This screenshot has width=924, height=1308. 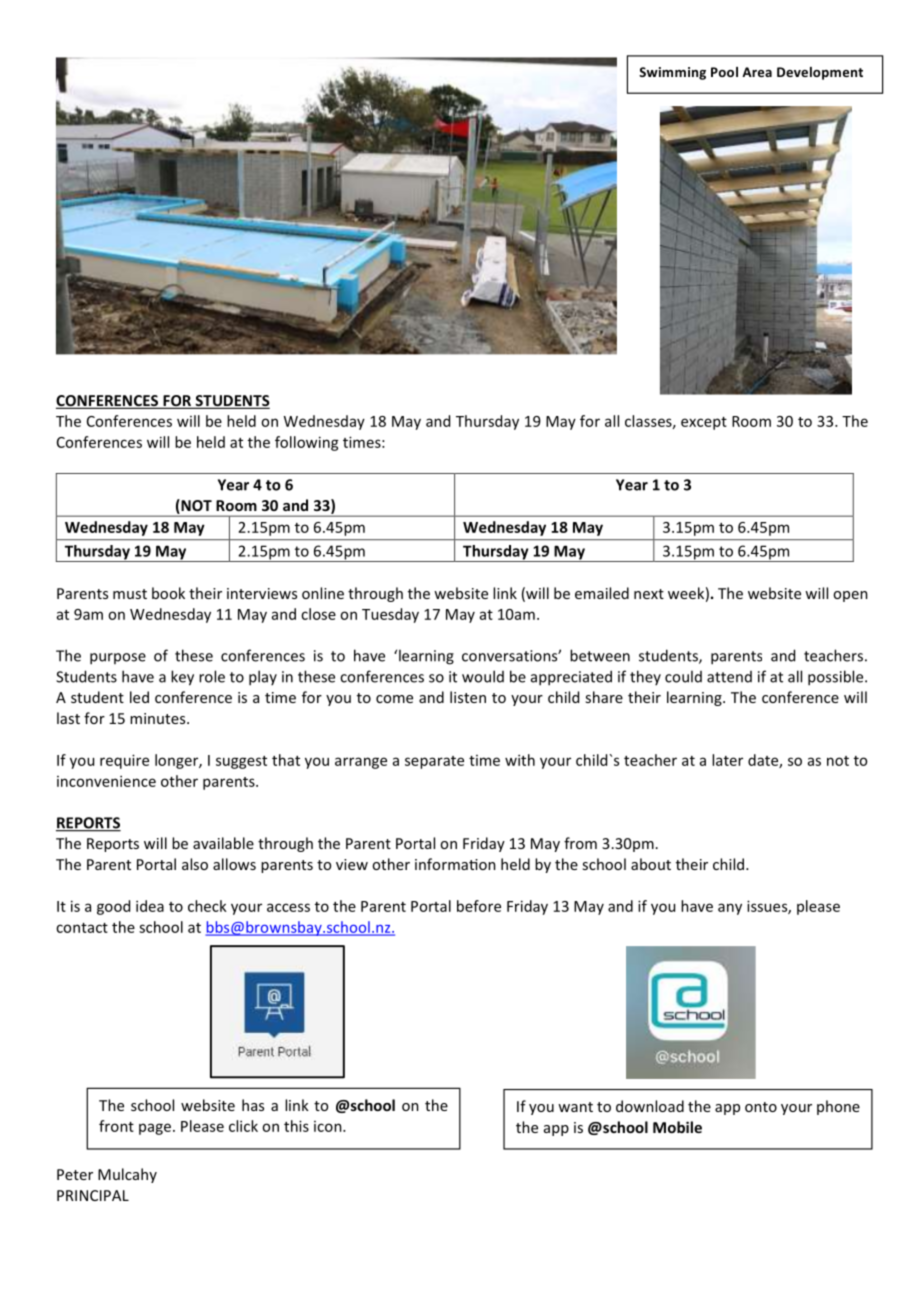 What do you see at coordinates (672, 73) in the screenshot?
I see `Swimming` at bounding box center [672, 73].
